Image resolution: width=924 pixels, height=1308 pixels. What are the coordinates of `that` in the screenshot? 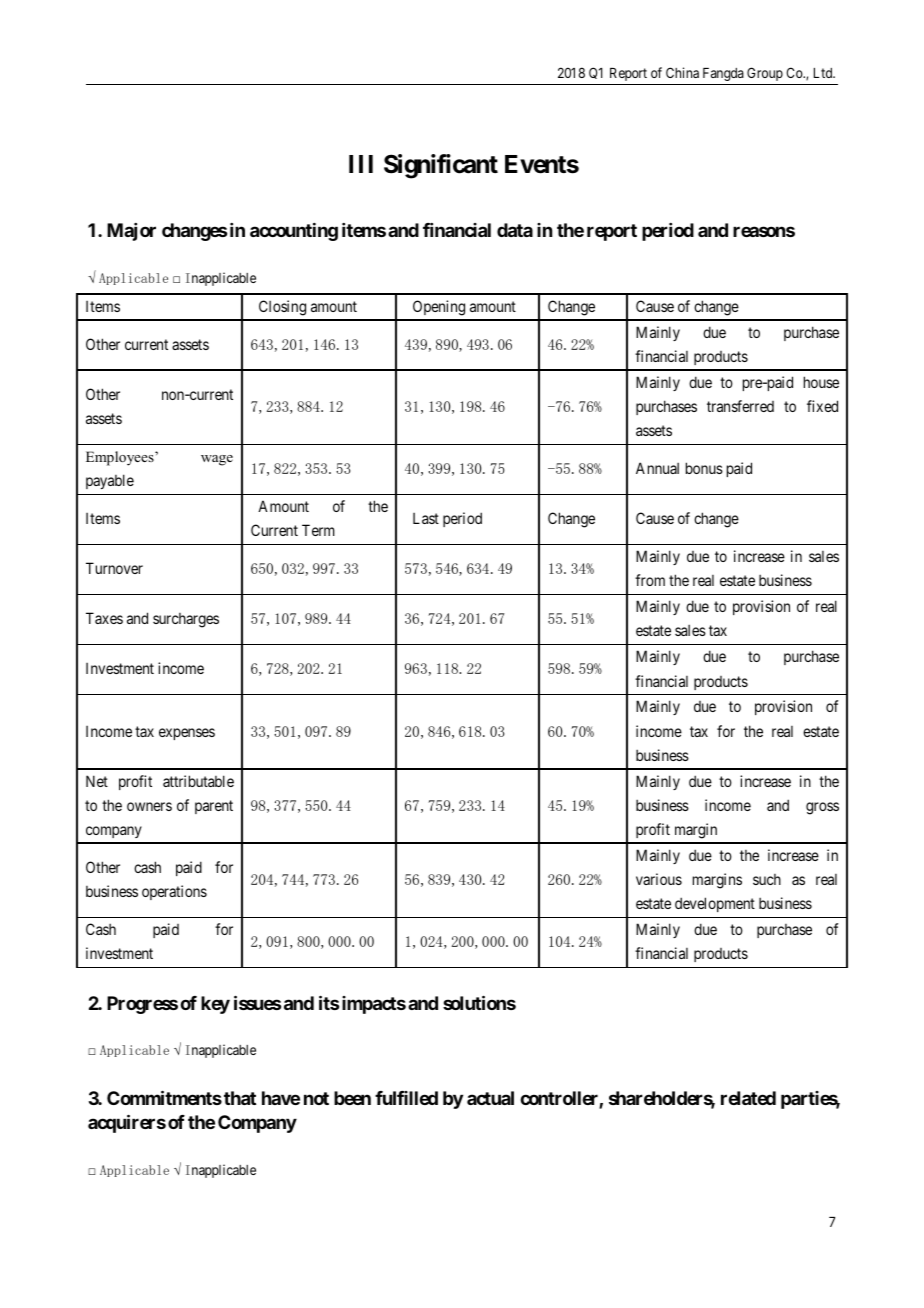 It's located at (240, 1098).
